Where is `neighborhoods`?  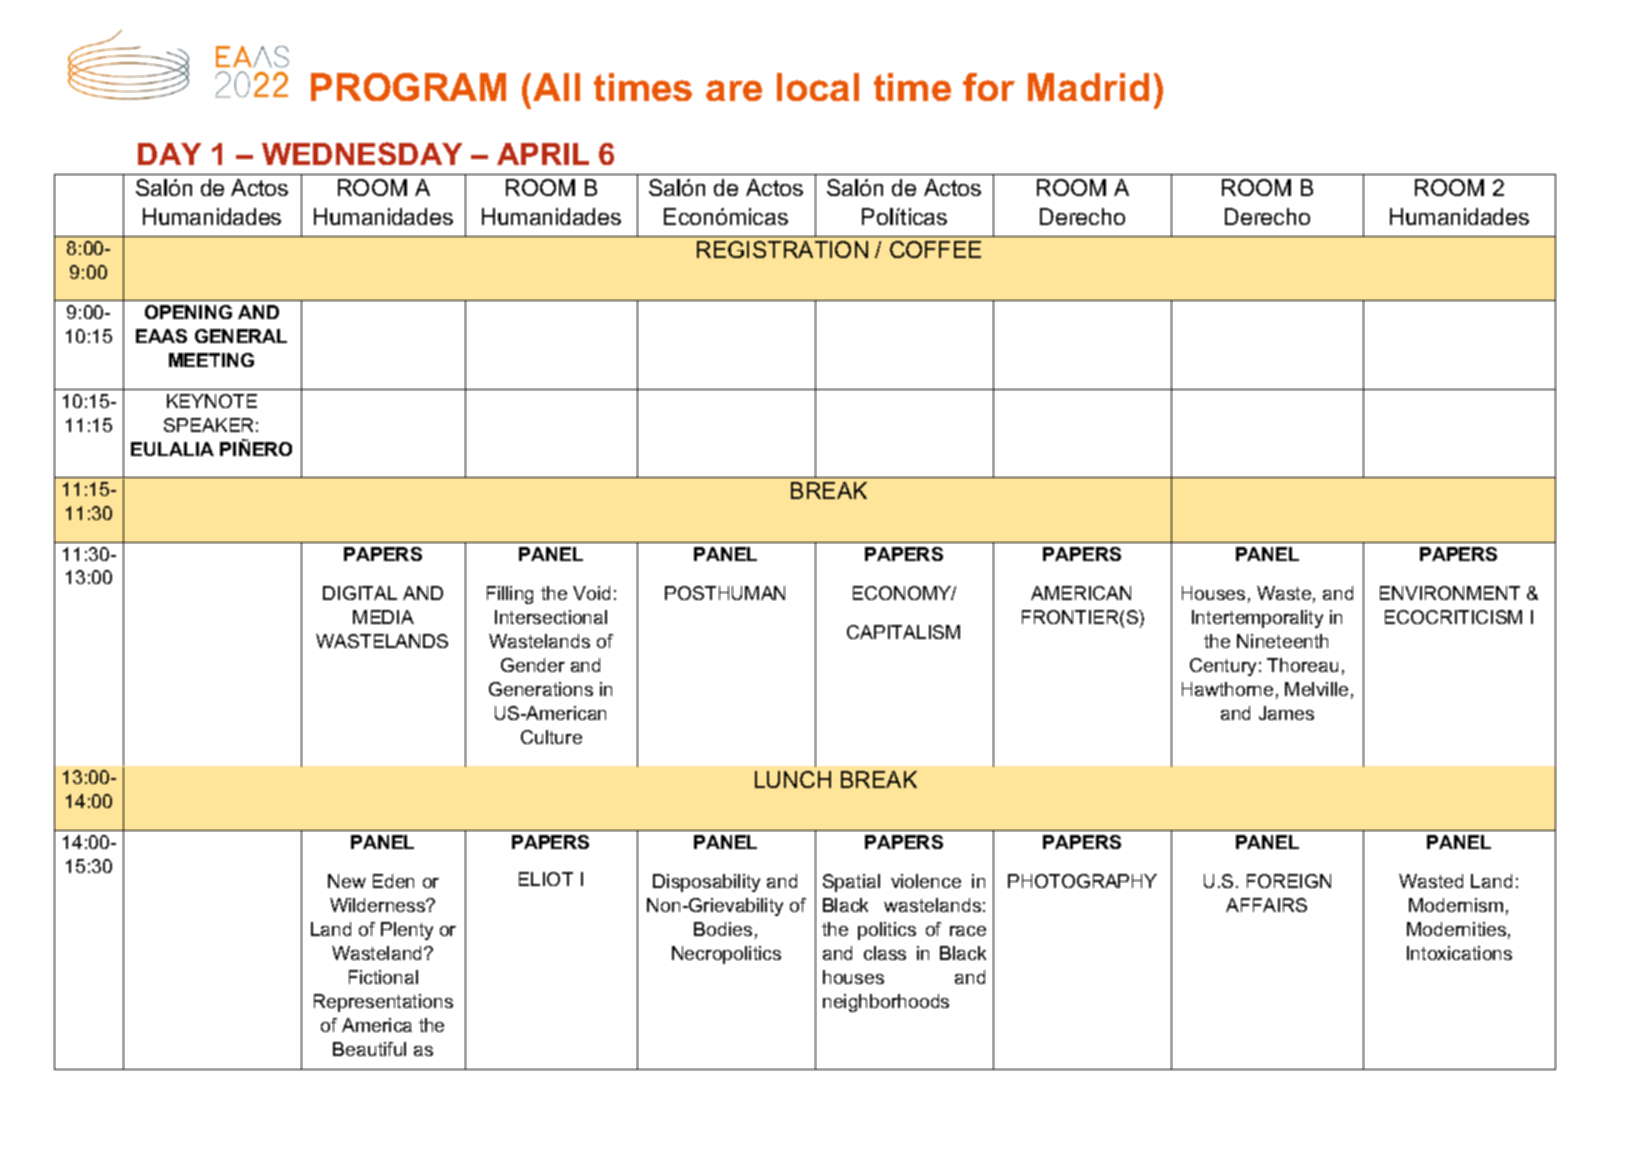 neighborhoods is located at coordinates (886, 1003).
